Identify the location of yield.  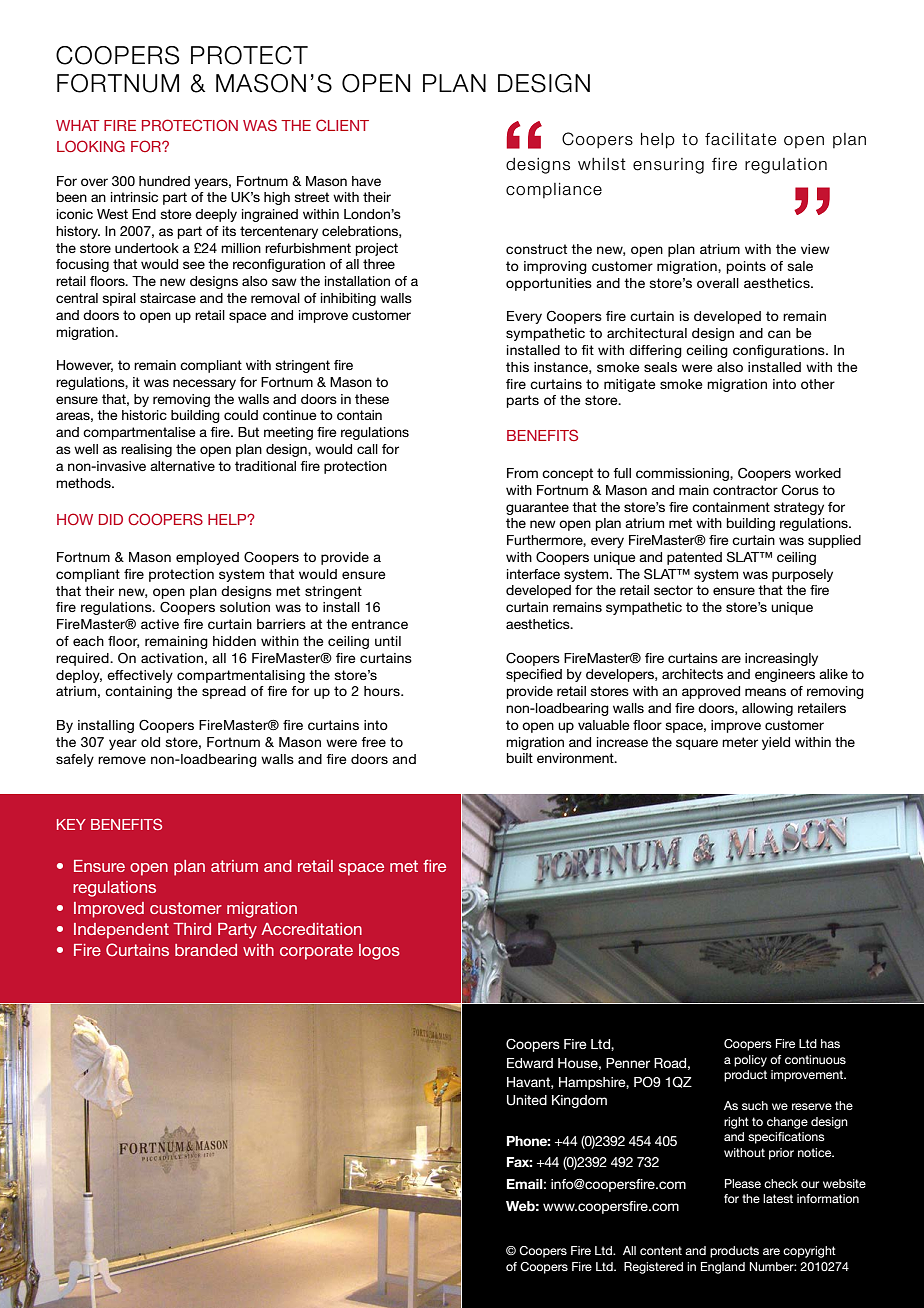
(776, 743).
